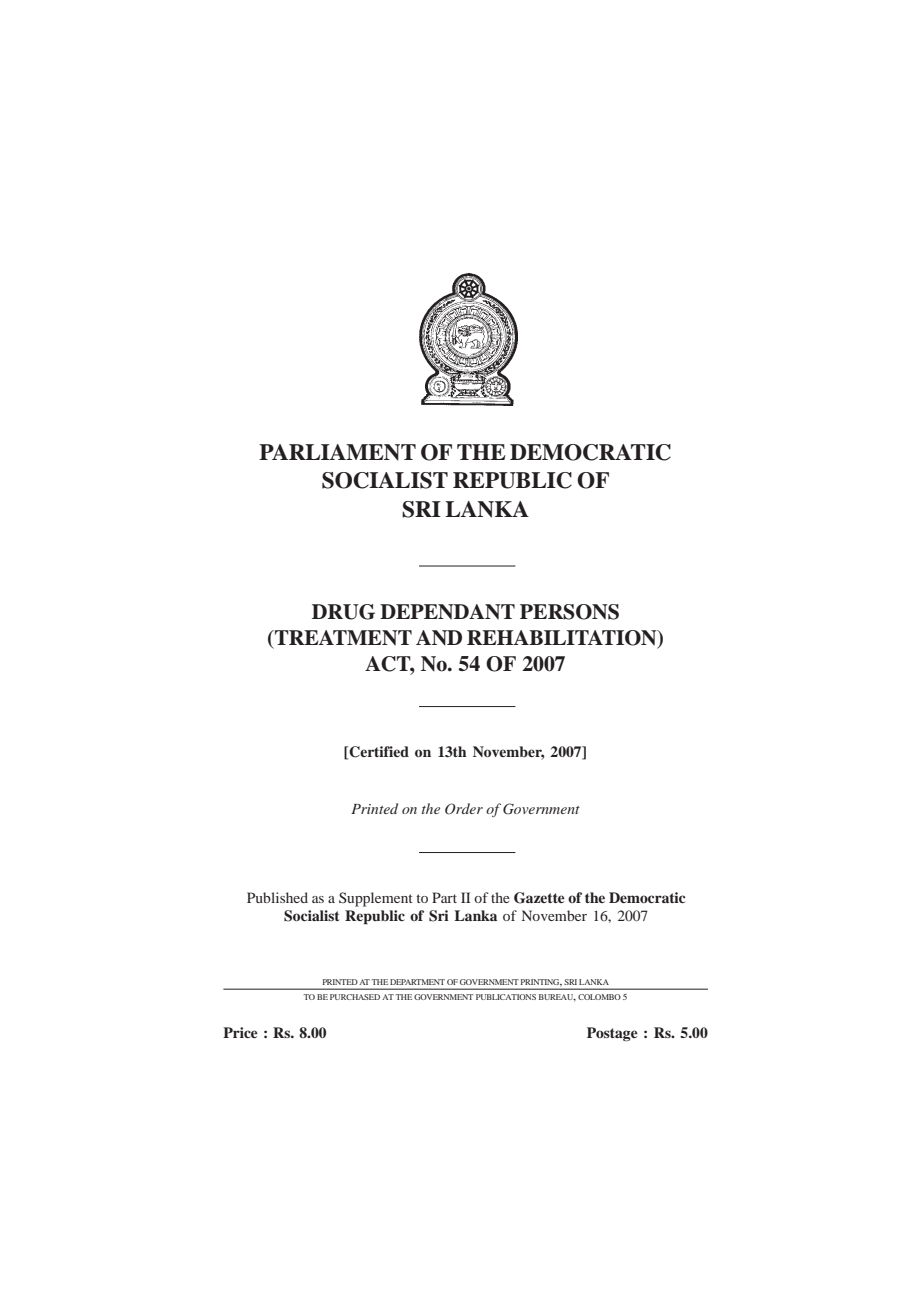 This screenshot has width=924, height=1308. What do you see at coordinates (355, 997) in the screenshot?
I see `PURCHASED` at bounding box center [355, 997].
